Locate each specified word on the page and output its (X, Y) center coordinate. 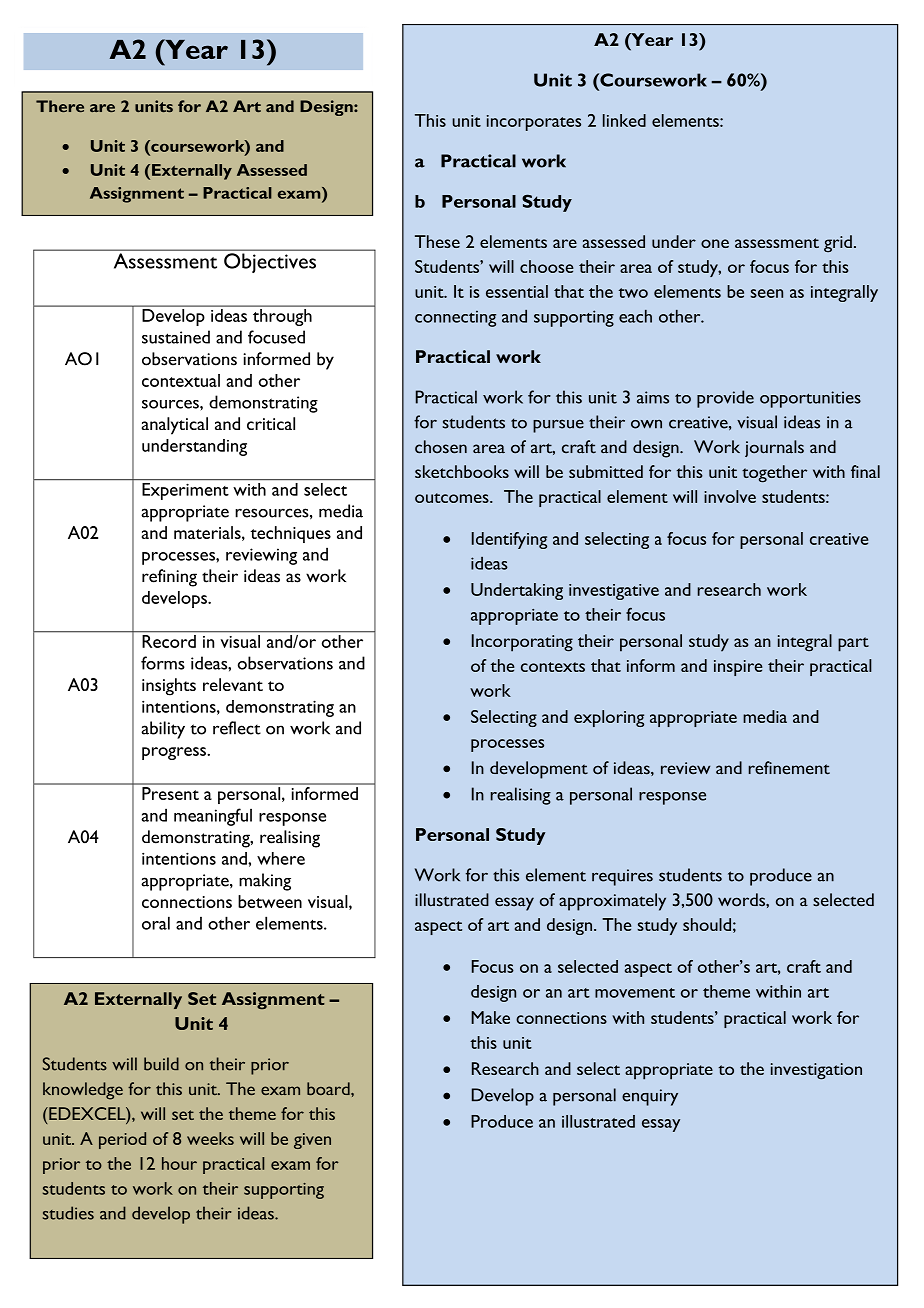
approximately (612, 902)
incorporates (534, 123)
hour (179, 1163)
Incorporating (522, 643)
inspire (738, 668)
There (60, 106)
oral (156, 923)
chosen (441, 447)
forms (163, 663)
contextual (181, 380)
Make (490, 1017)
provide (725, 399)
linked (624, 120)
